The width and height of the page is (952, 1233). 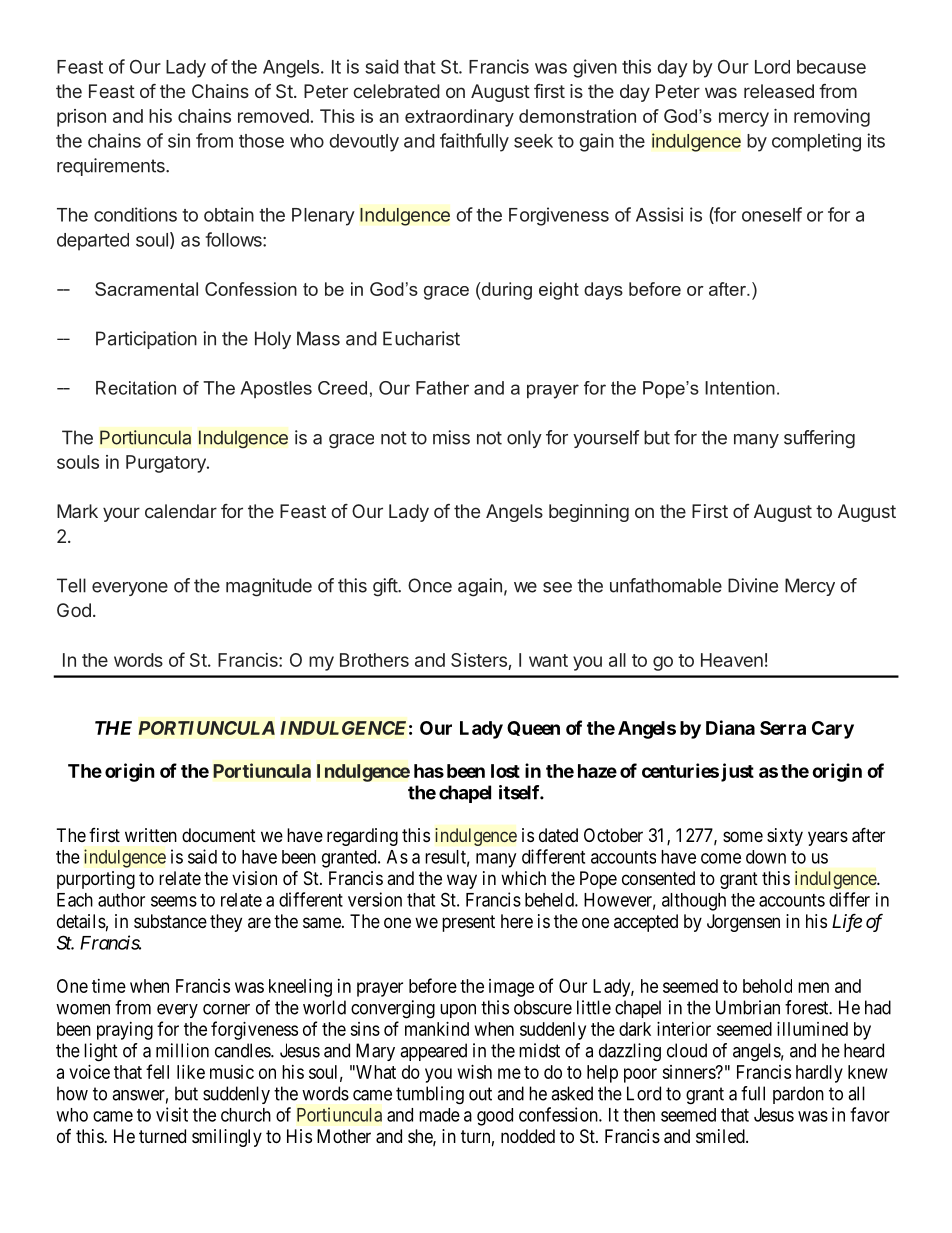 What do you see at coordinates (459, 118) in the page?
I see `extraordinary` at bounding box center [459, 118].
